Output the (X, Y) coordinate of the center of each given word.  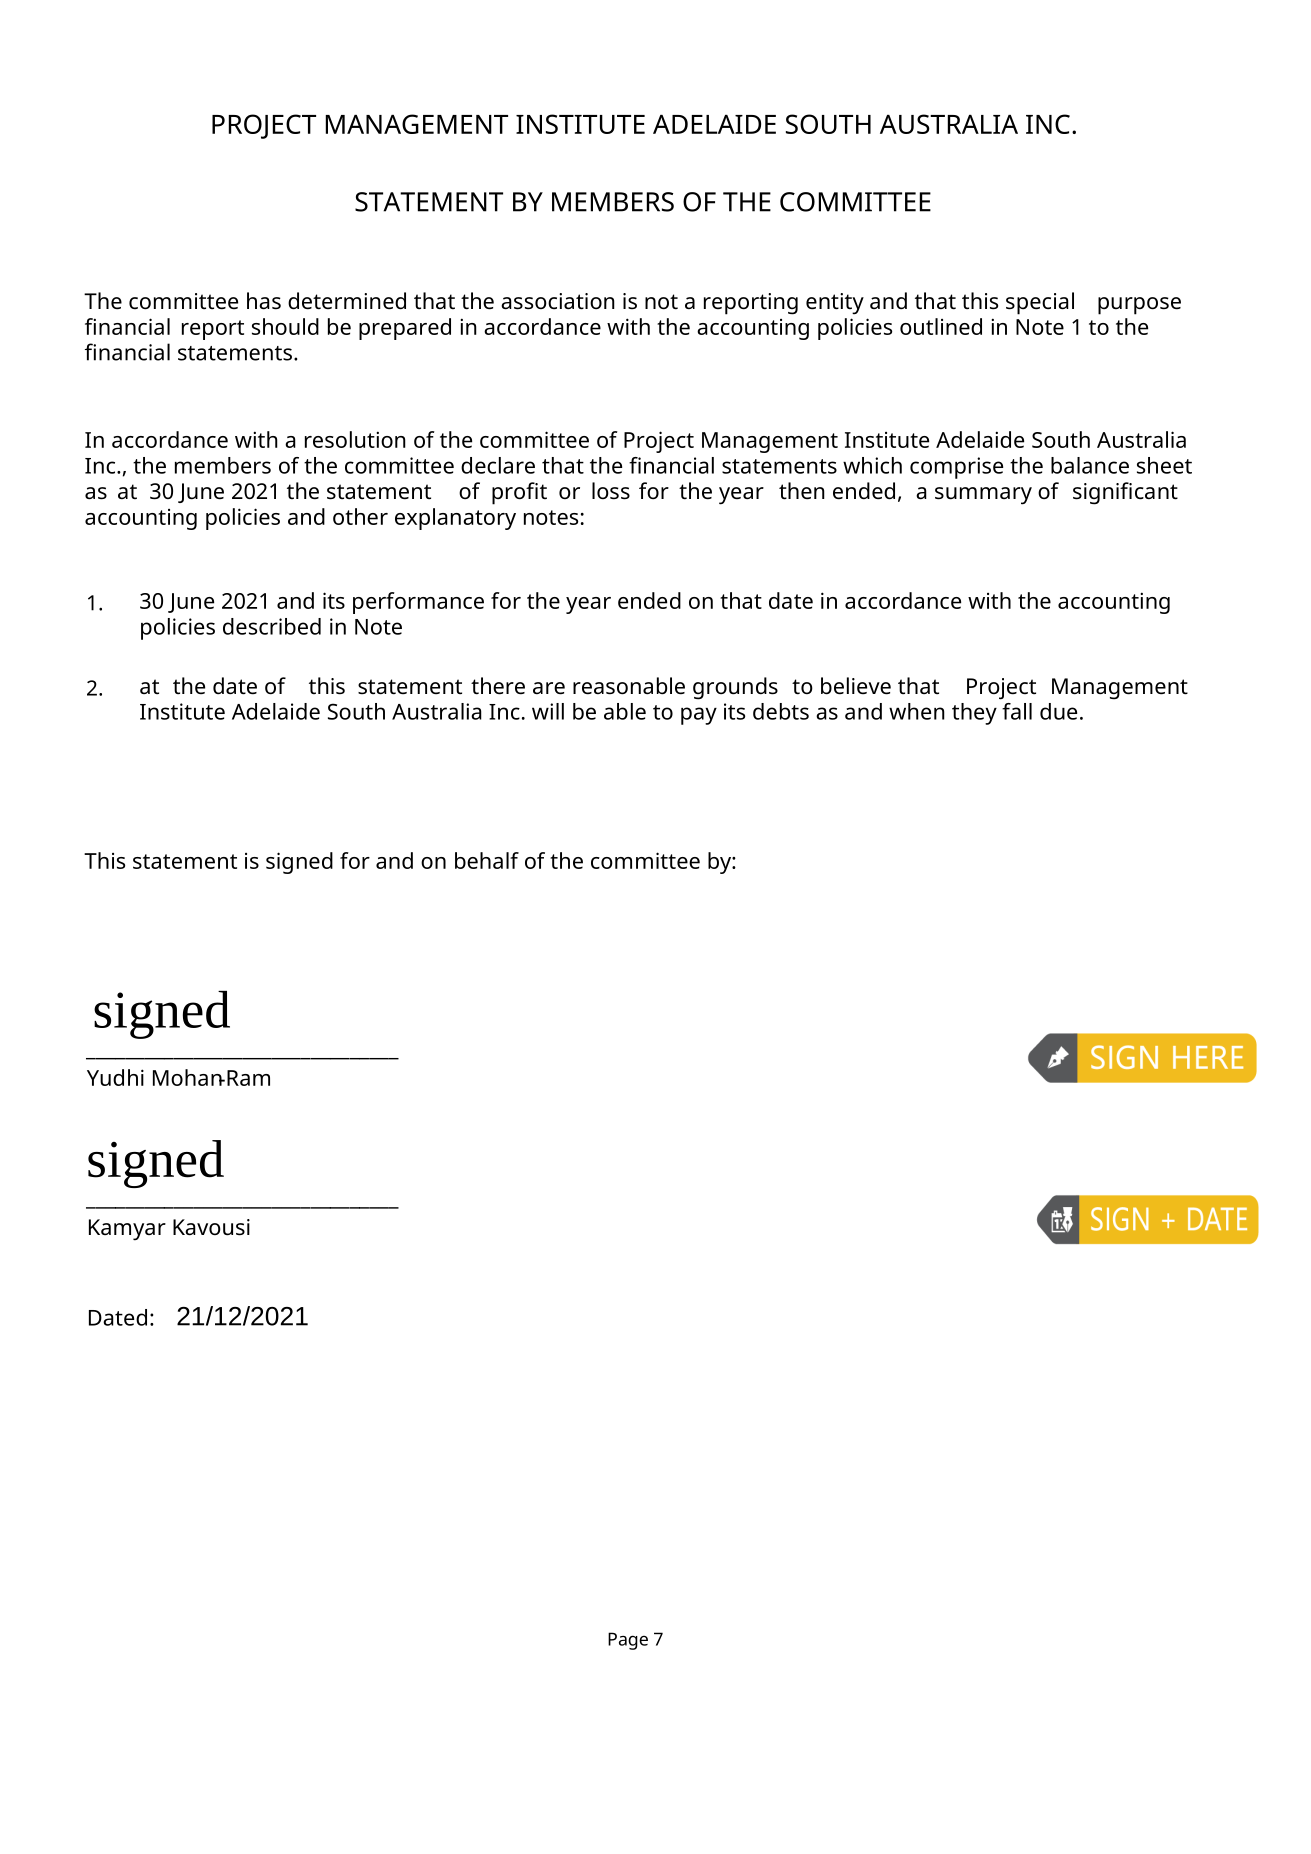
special (1040, 303)
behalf (487, 860)
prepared (405, 329)
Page (628, 1641)
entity (835, 304)
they (974, 714)
